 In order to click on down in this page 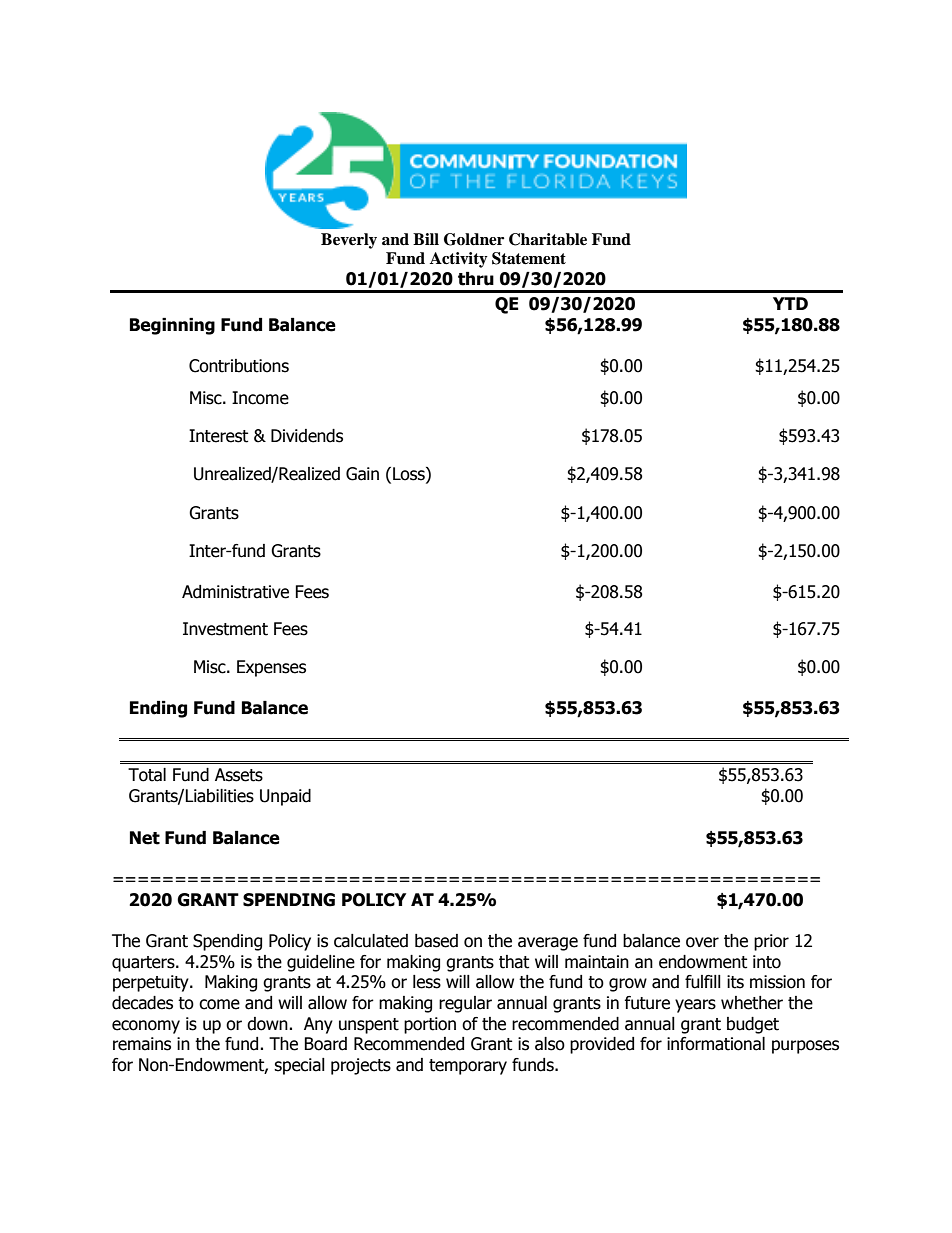, I will do `click(268, 1024)`.
